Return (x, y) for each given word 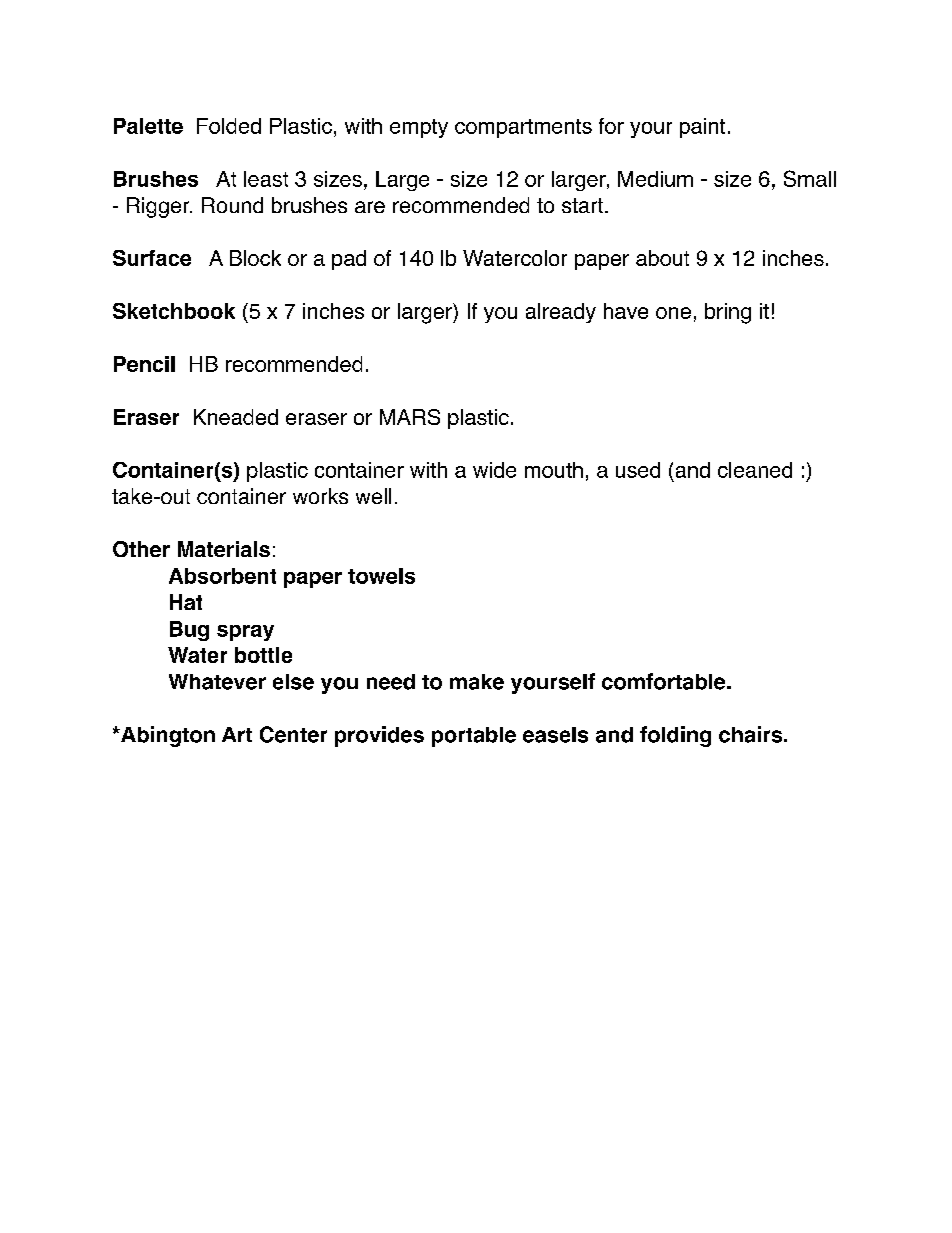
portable (474, 737)
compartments (523, 128)
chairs (750, 734)
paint (702, 128)
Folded (229, 126)
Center (293, 734)
